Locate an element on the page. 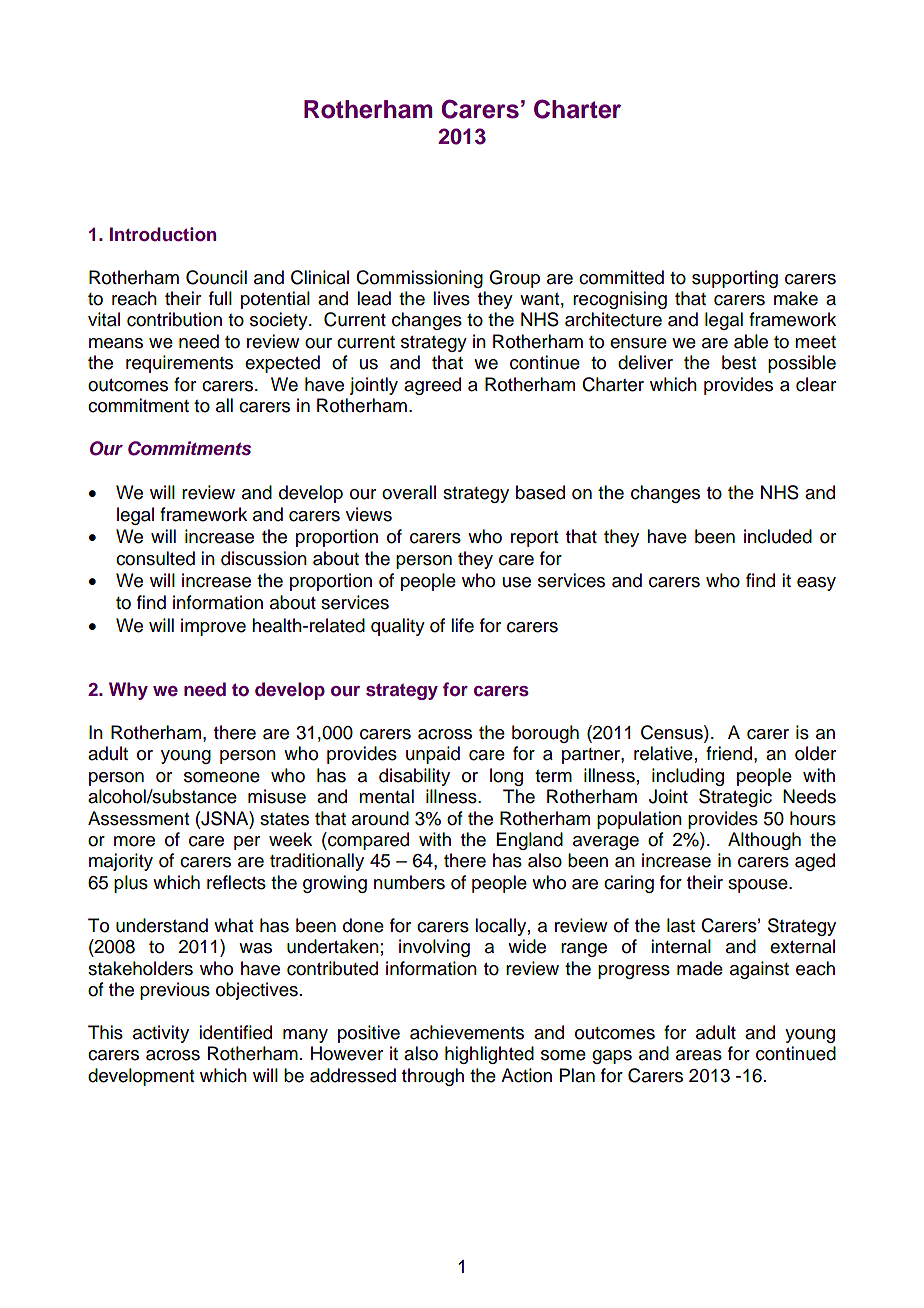 This page has height=1308, width=924. Council is located at coordinates (216, 277).
